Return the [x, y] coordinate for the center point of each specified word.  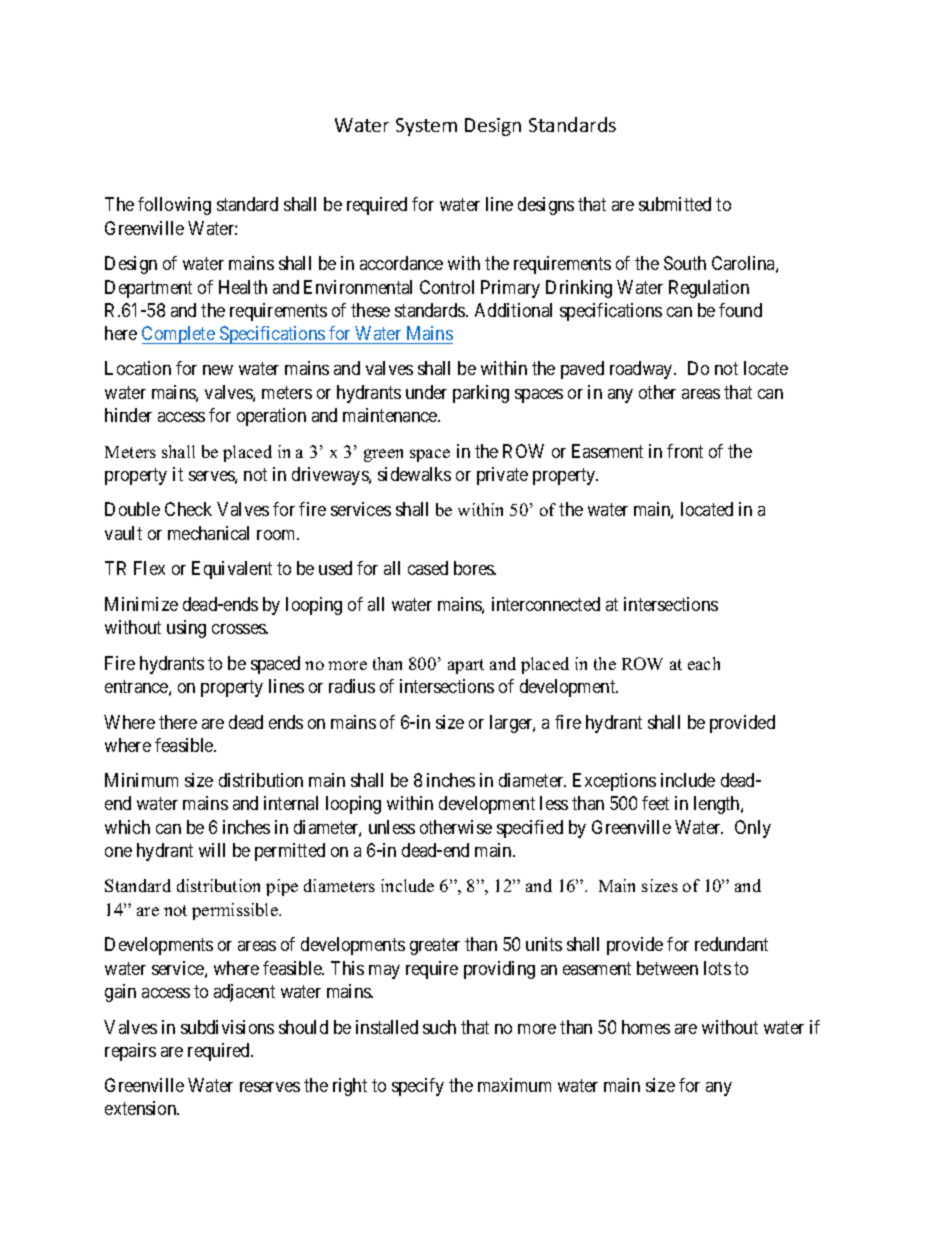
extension [142, 1108]
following [174, 206]
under [426, 392]
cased [428, 568]
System [426, 127]
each [704, 663]
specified [530, 829]
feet [655, 803]
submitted [675, 204]
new [218, 370]
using [186, 629]
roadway [642, 370]
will [212, 850]
